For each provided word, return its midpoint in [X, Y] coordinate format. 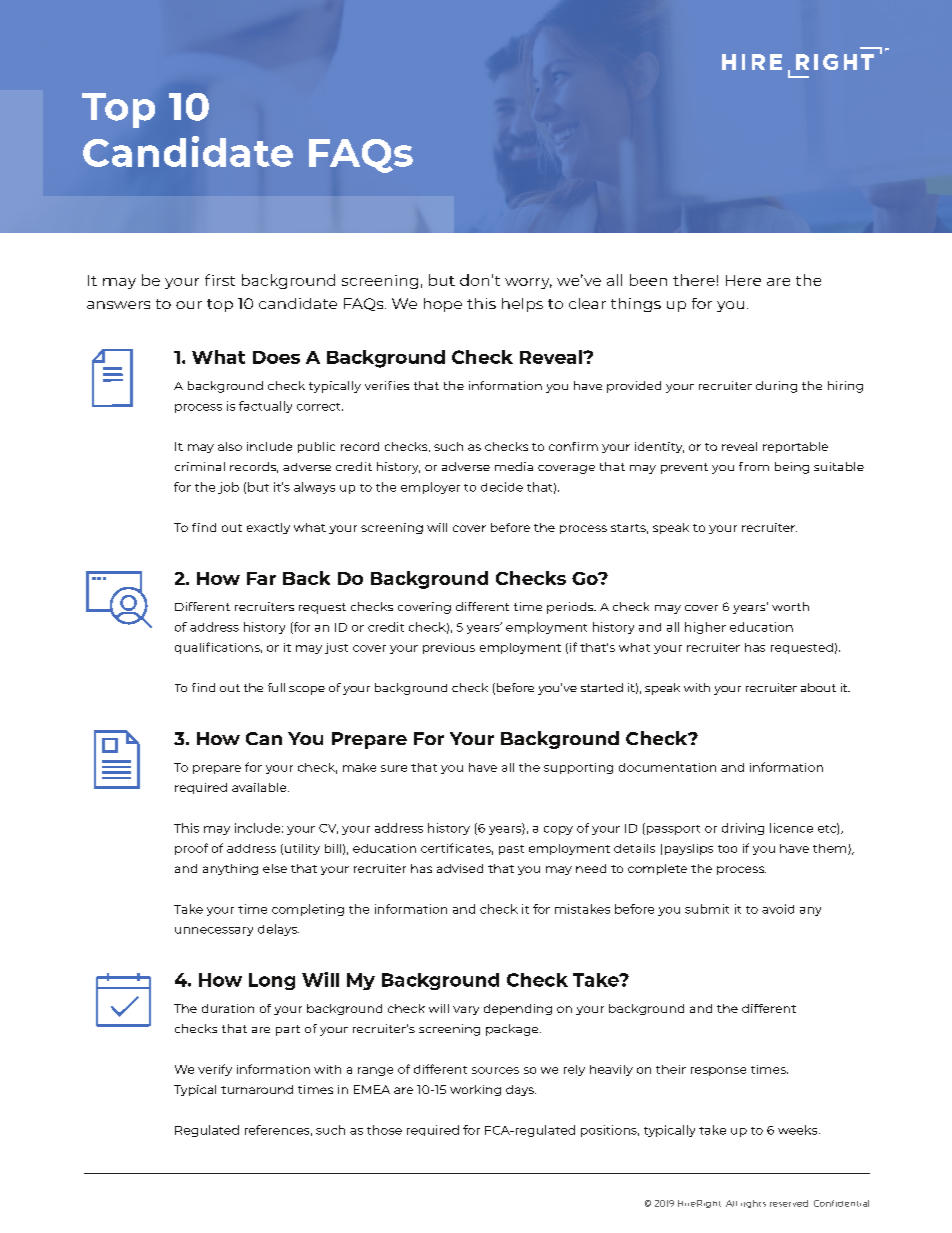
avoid [778, 909]
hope [443, 305]
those [384, 1130]
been [648, 280]
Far [261, 578]
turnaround [257, 1089]
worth [790, 606]
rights [753, 1204]
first [220, 280]
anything [230, 869]
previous [449, 648]
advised [460, 868]
